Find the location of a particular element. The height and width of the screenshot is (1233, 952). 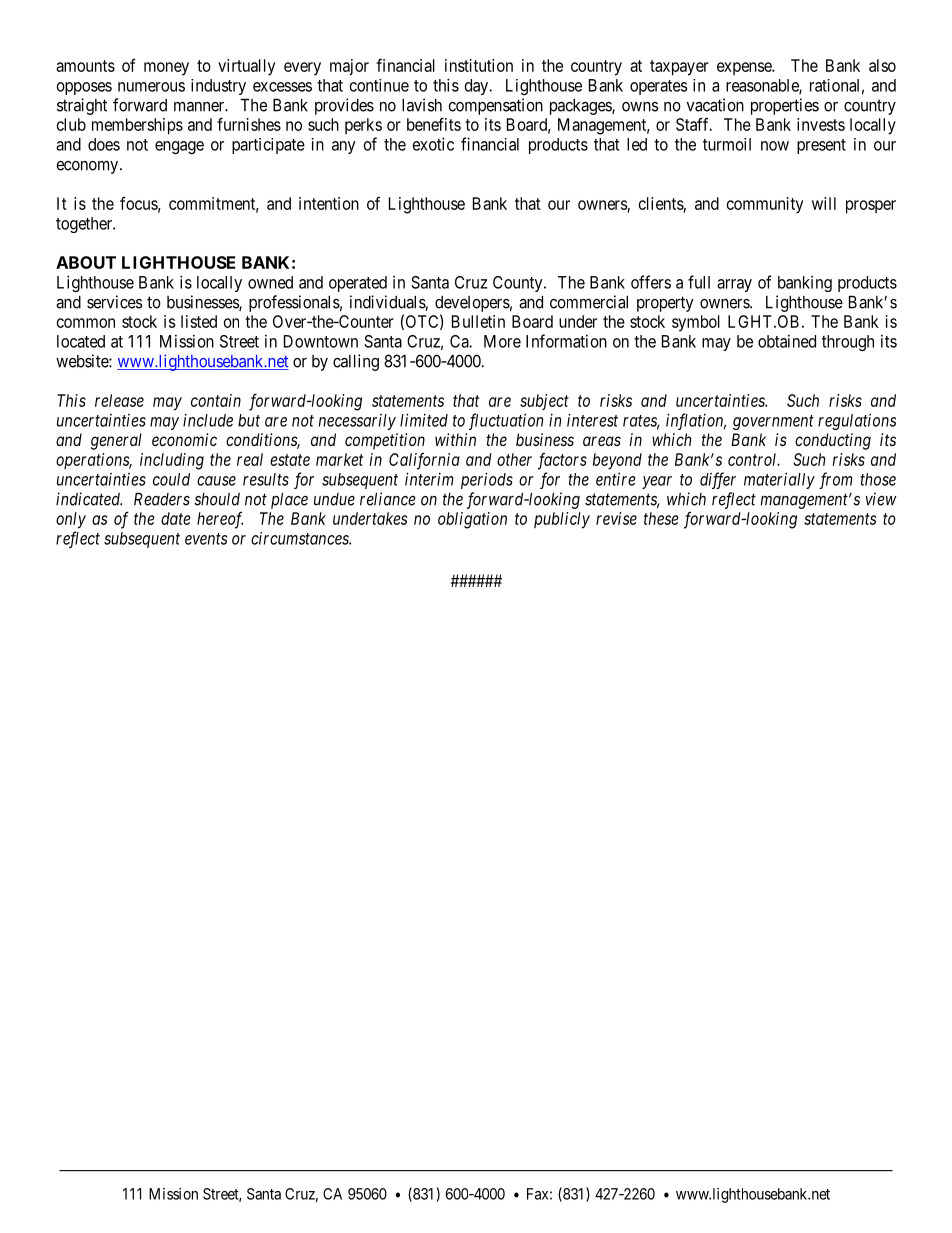

date is located at coordinates (176, 518).
